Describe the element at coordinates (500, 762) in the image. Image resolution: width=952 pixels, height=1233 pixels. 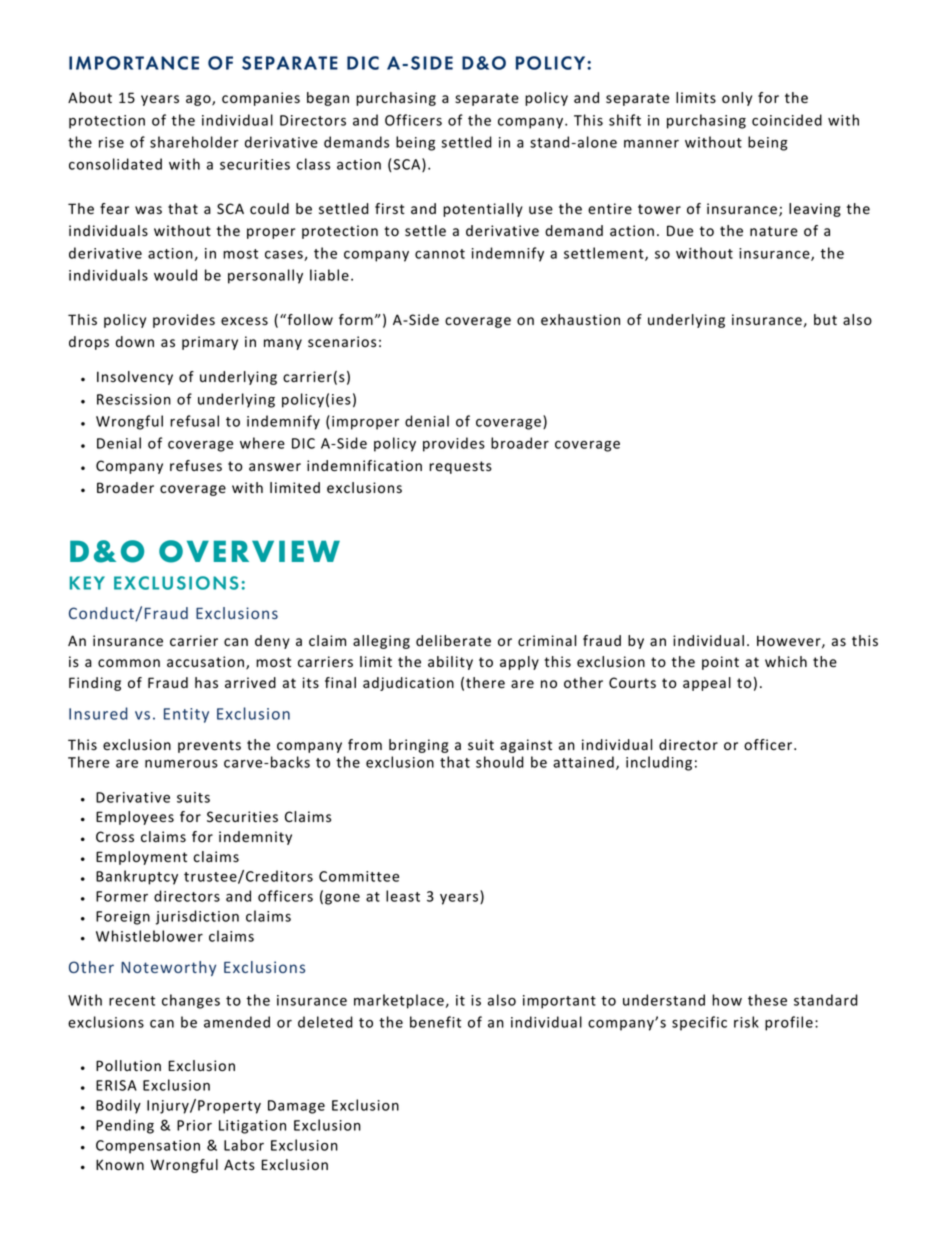
I see `should` at that location.
